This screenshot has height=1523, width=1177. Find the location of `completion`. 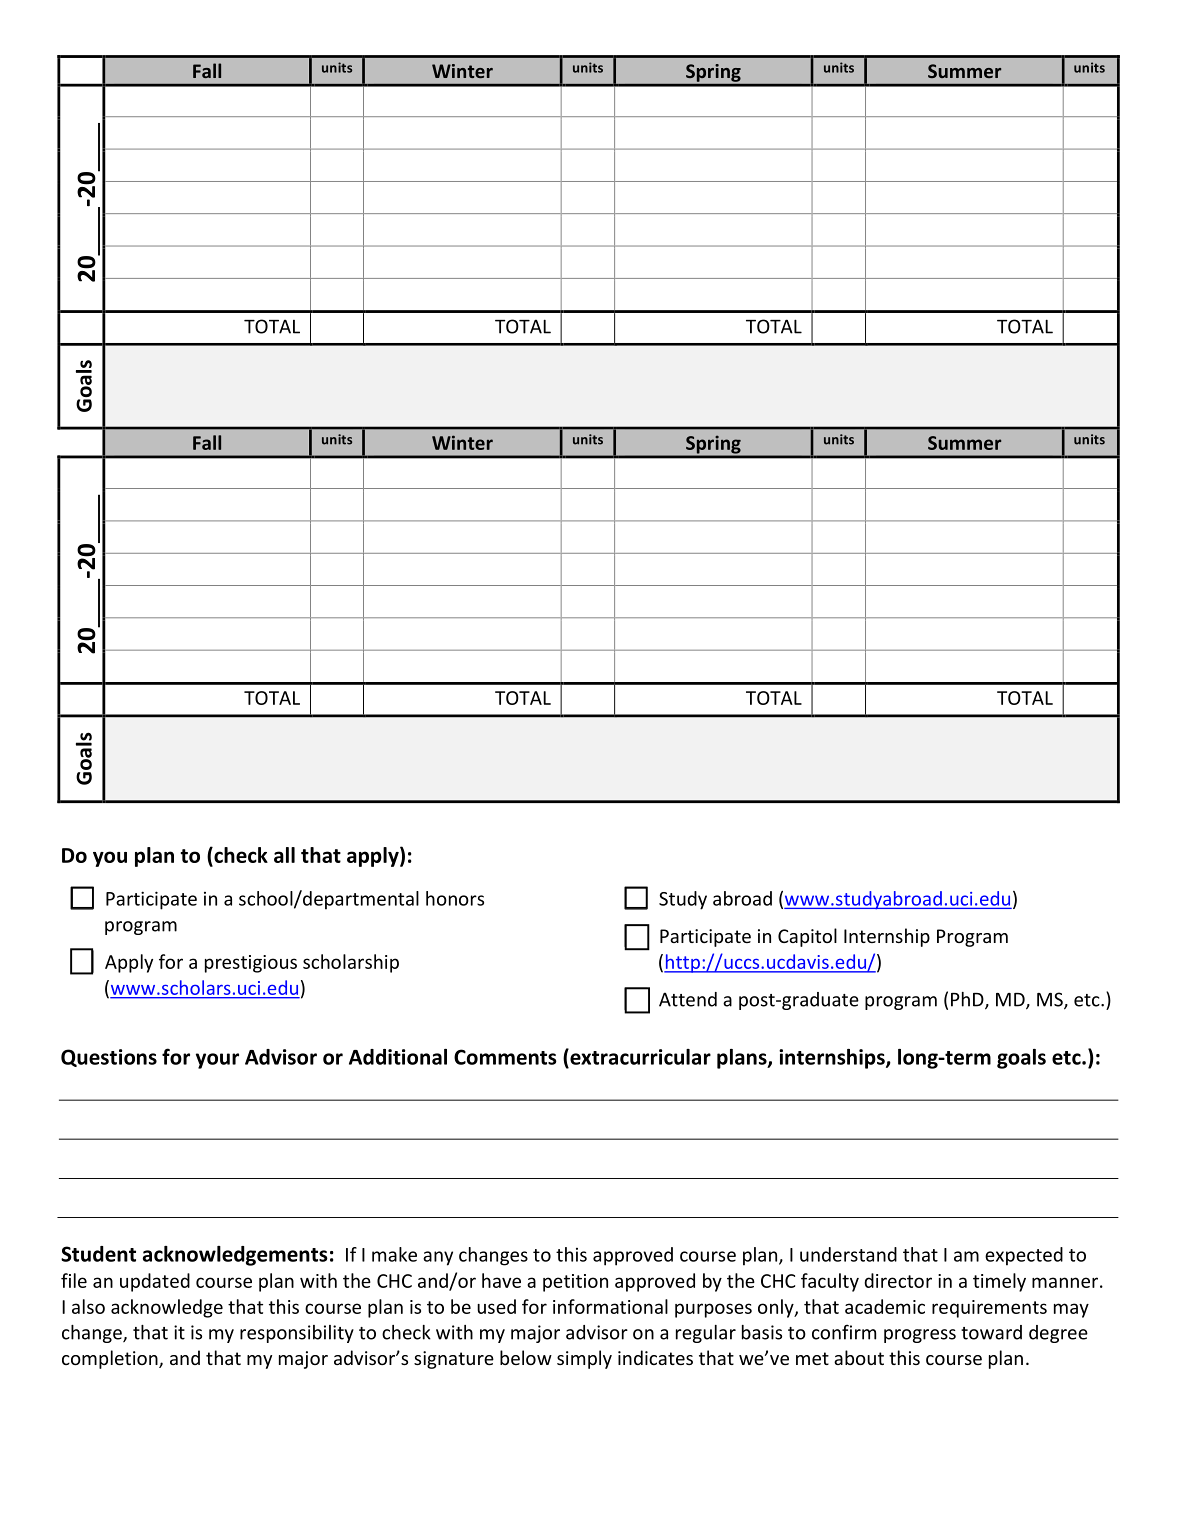

completion is located at coordinates (111, 1359).
